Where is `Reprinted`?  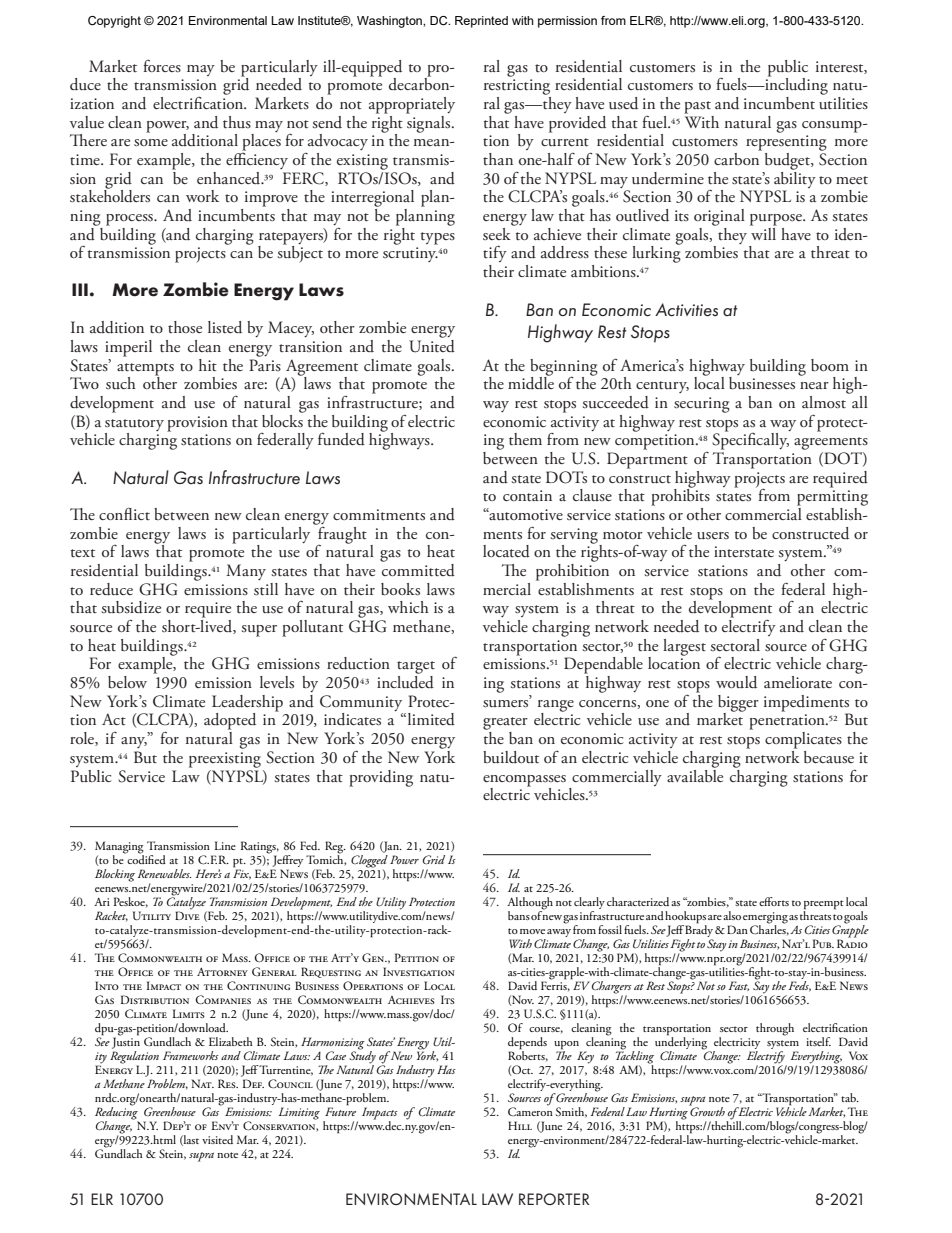
Reprinted is located at coordinates (481, 22).
